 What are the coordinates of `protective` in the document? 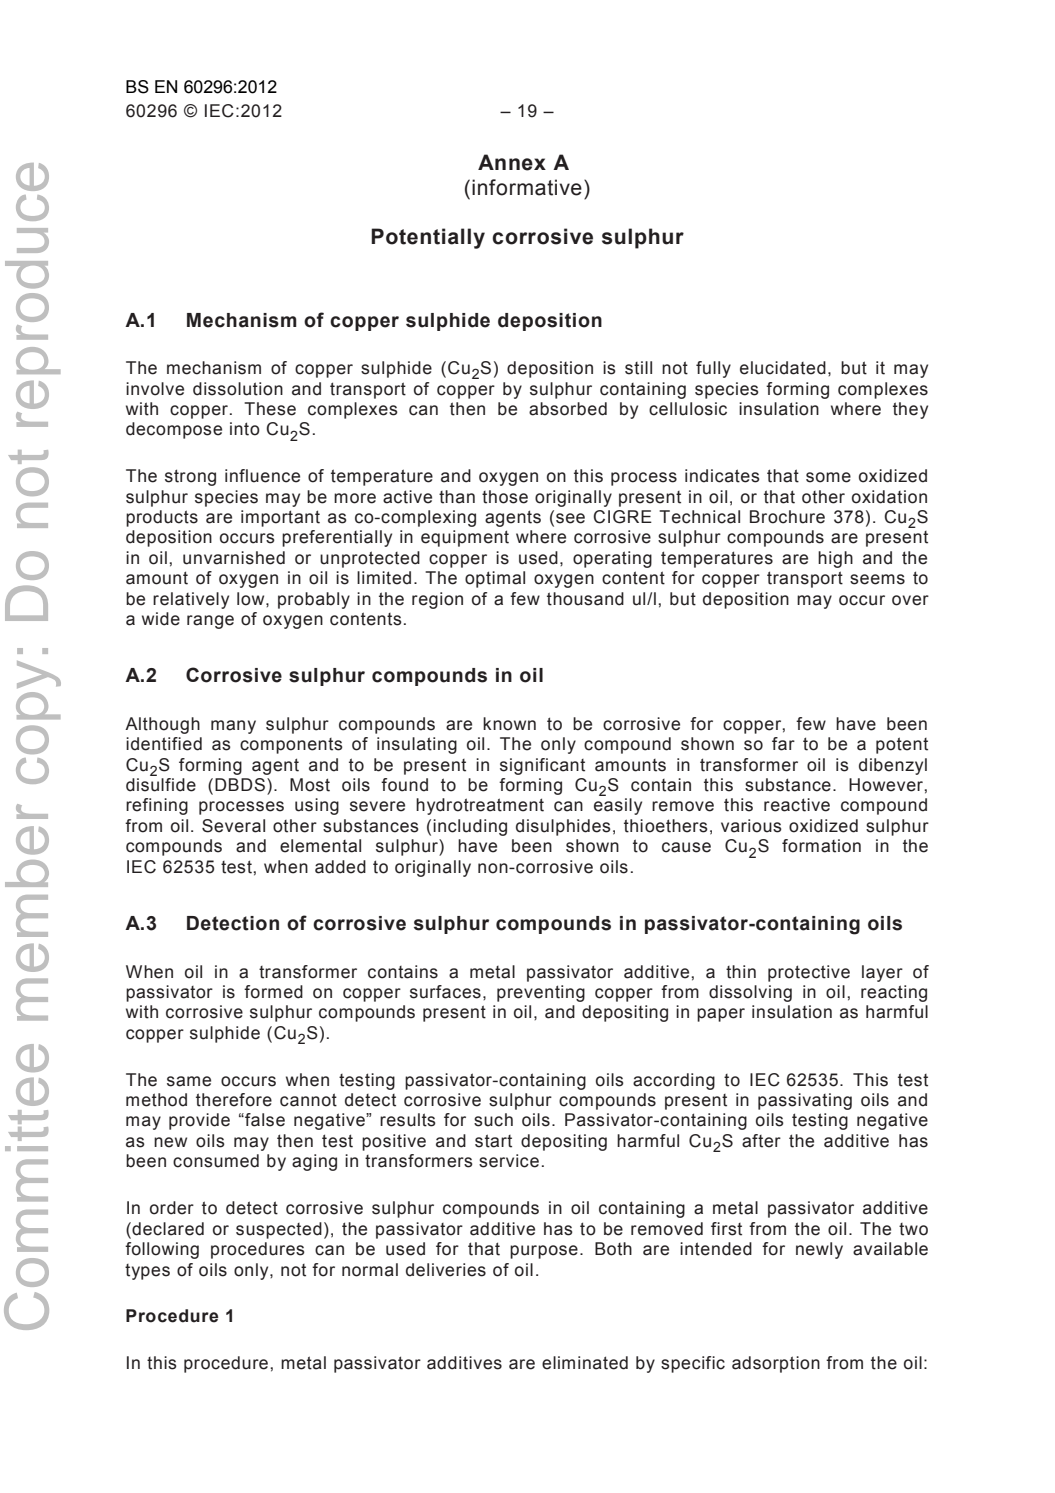 It's located at (809, 973).
